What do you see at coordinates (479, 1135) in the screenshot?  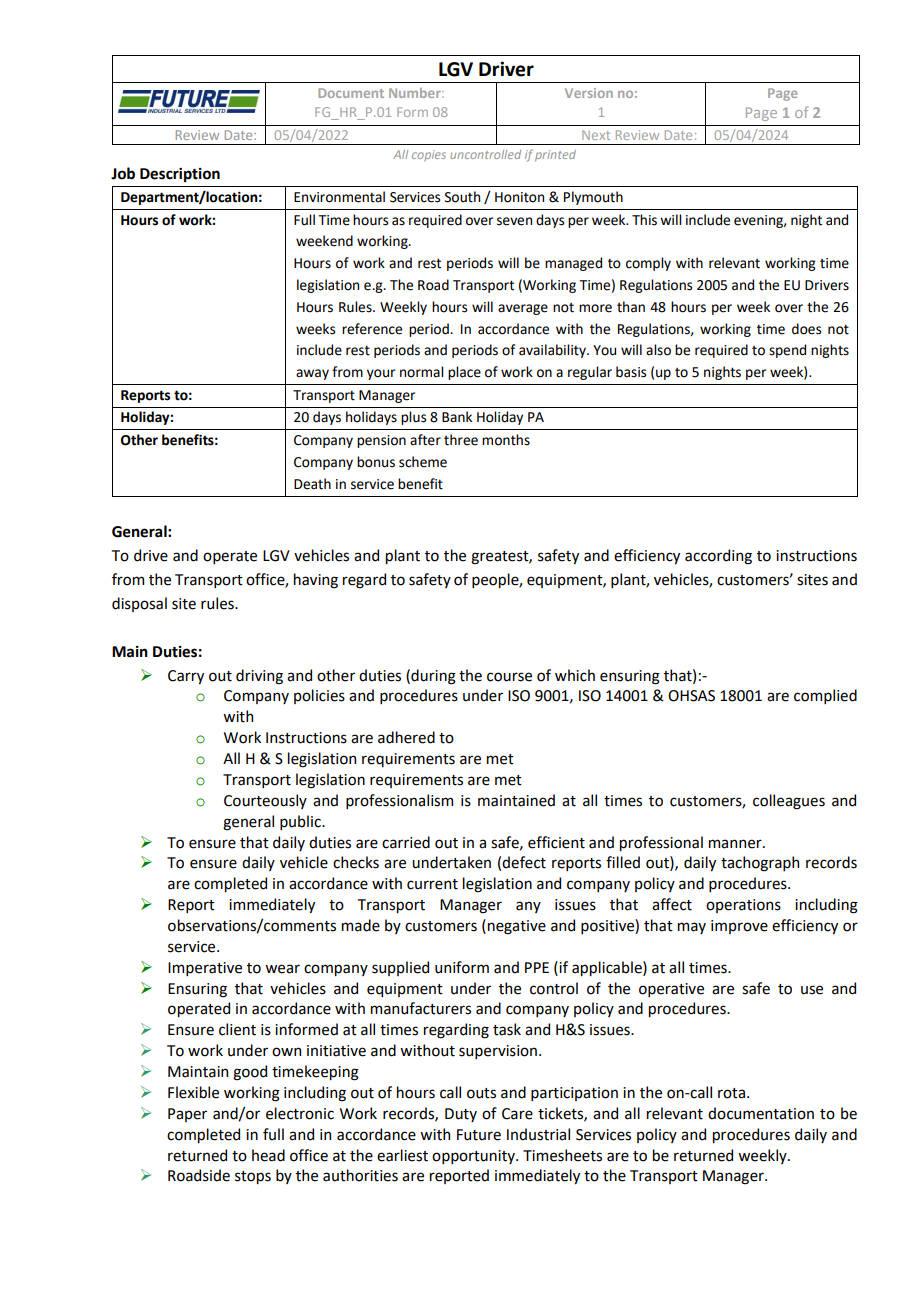 I see `Future` at bounding box center [479, 1135].
